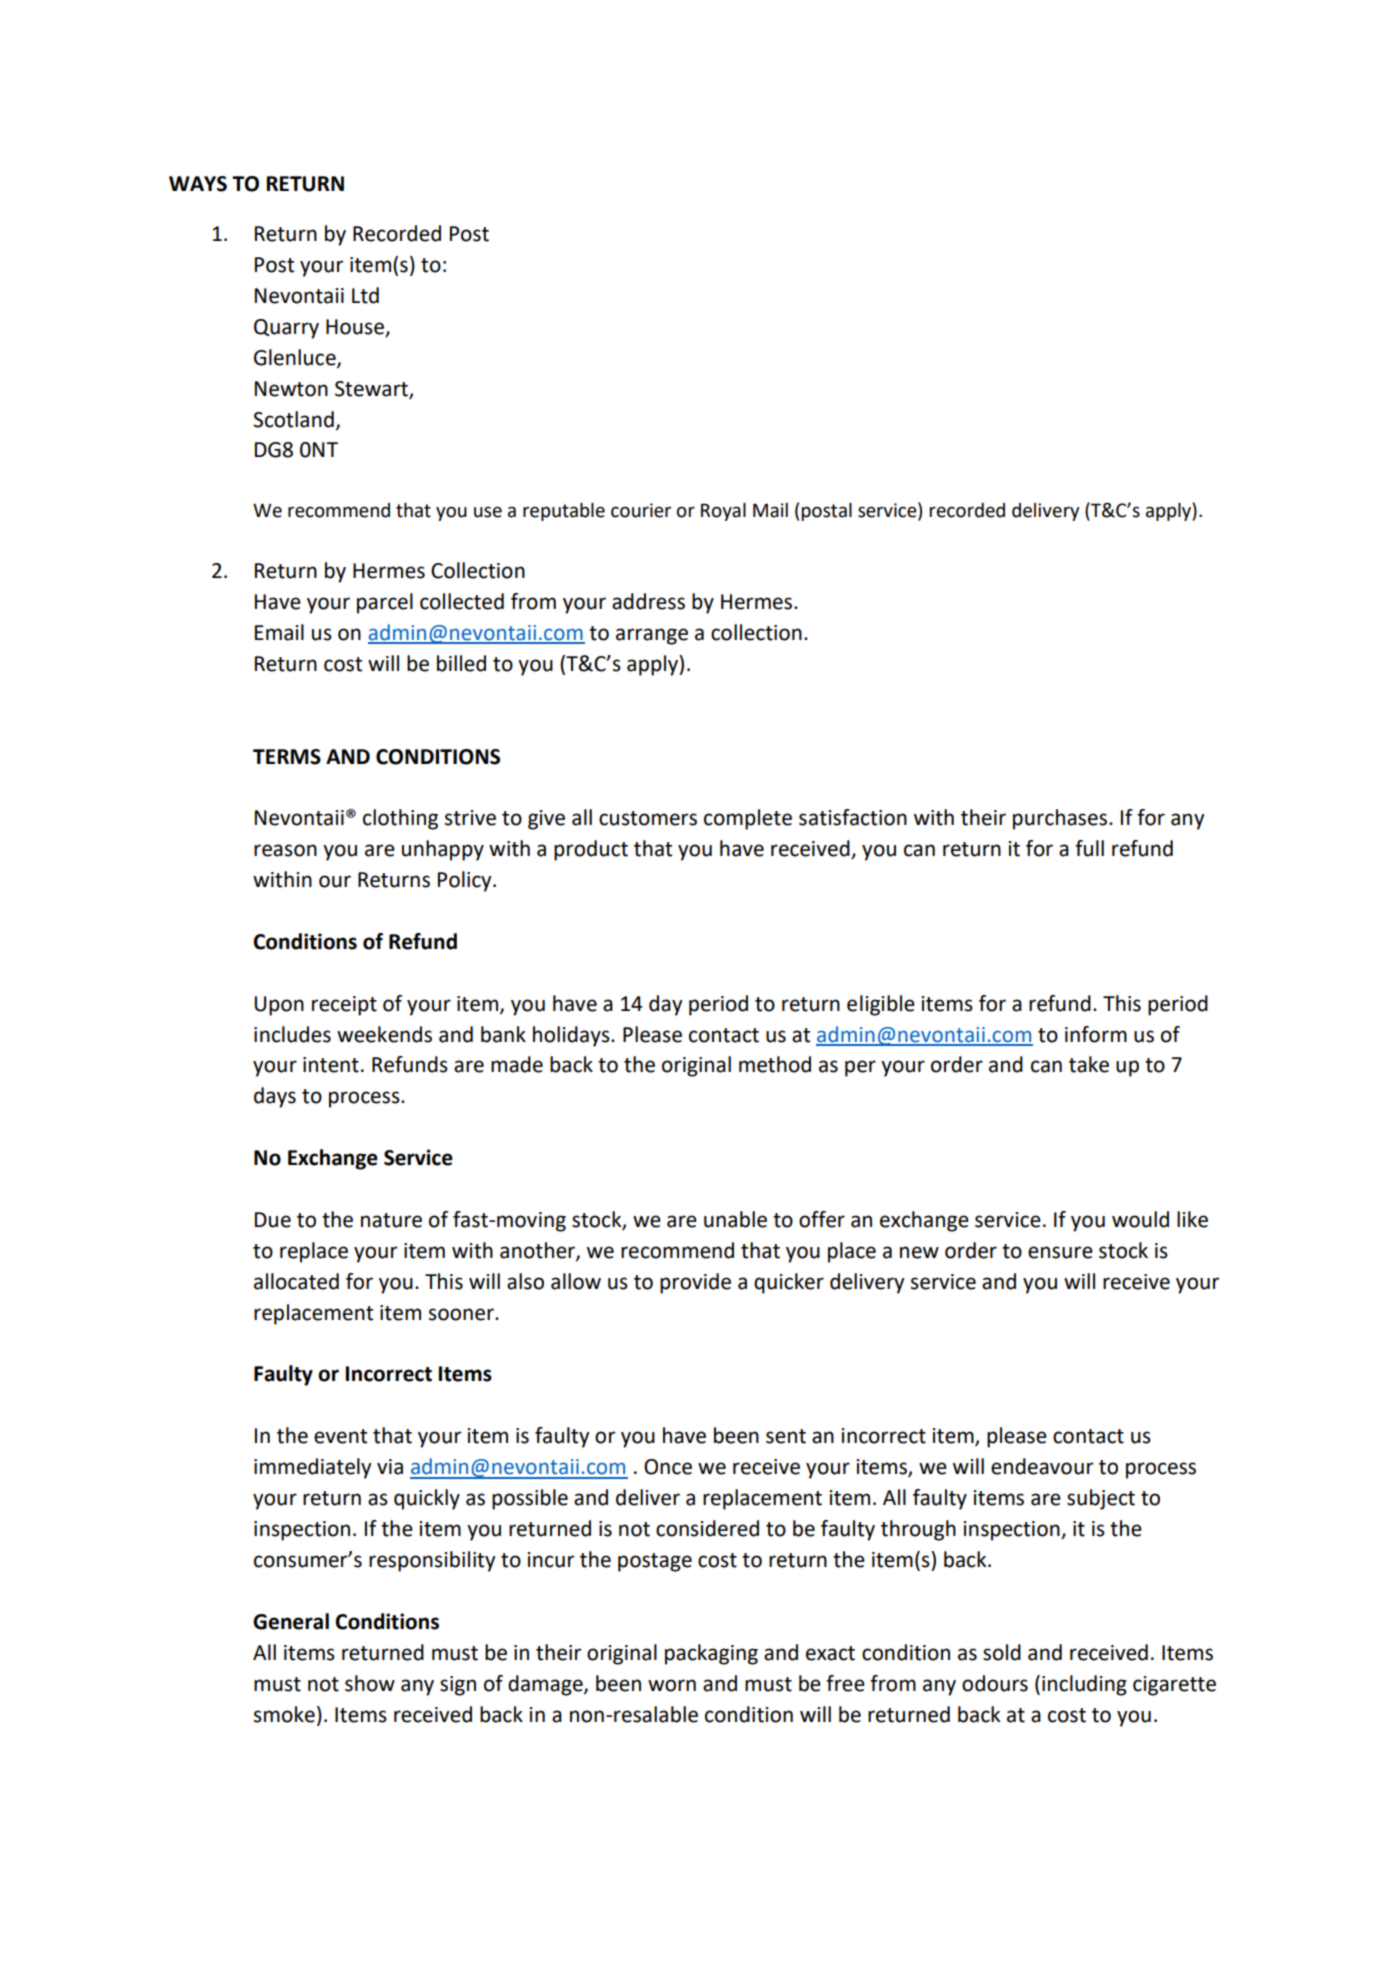  I want to click on Ltd, so click(365, 295).
